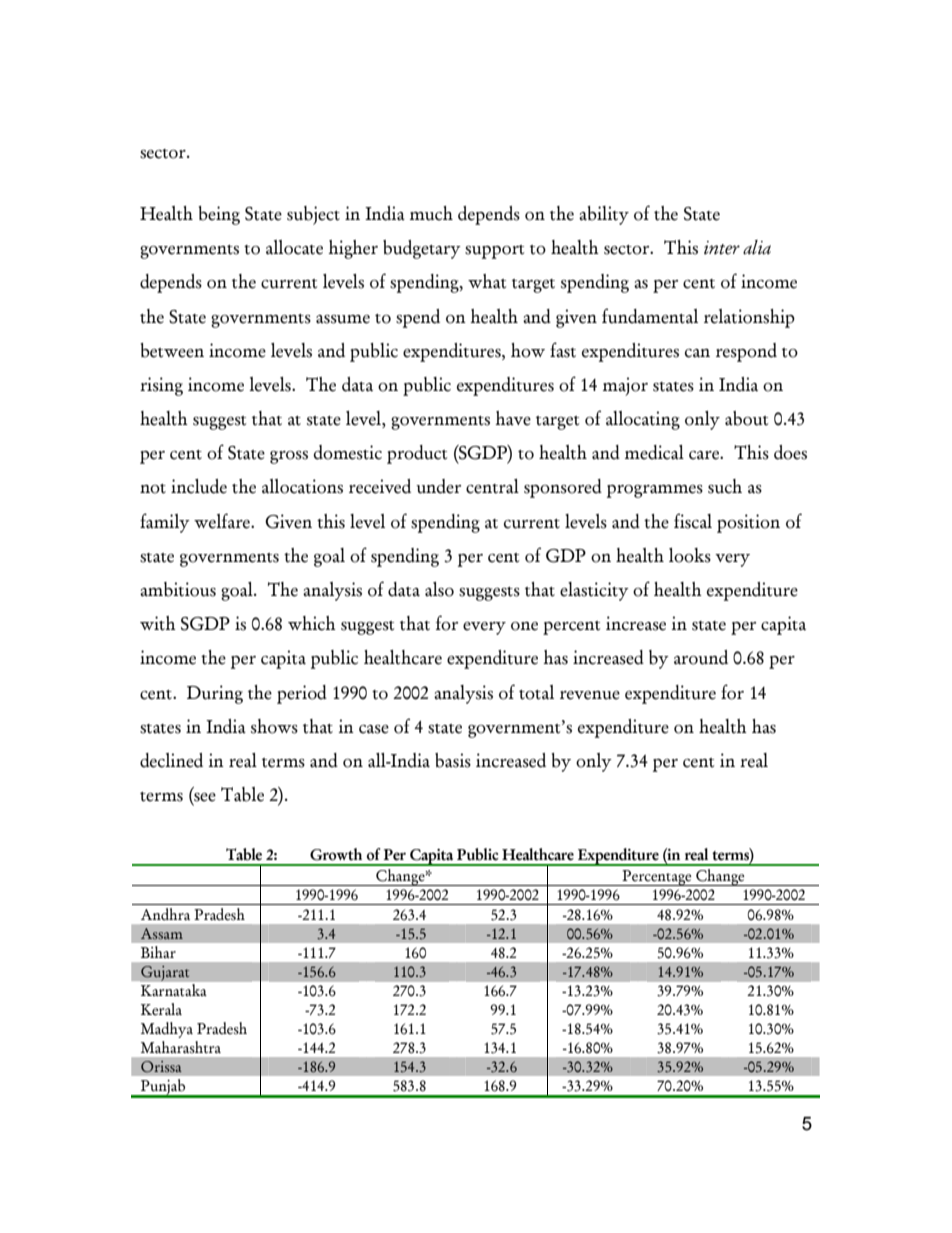 This page has width=952, height=1233. Describe the element at coordinates (158, 623) in the page. I see `with` at that location.
